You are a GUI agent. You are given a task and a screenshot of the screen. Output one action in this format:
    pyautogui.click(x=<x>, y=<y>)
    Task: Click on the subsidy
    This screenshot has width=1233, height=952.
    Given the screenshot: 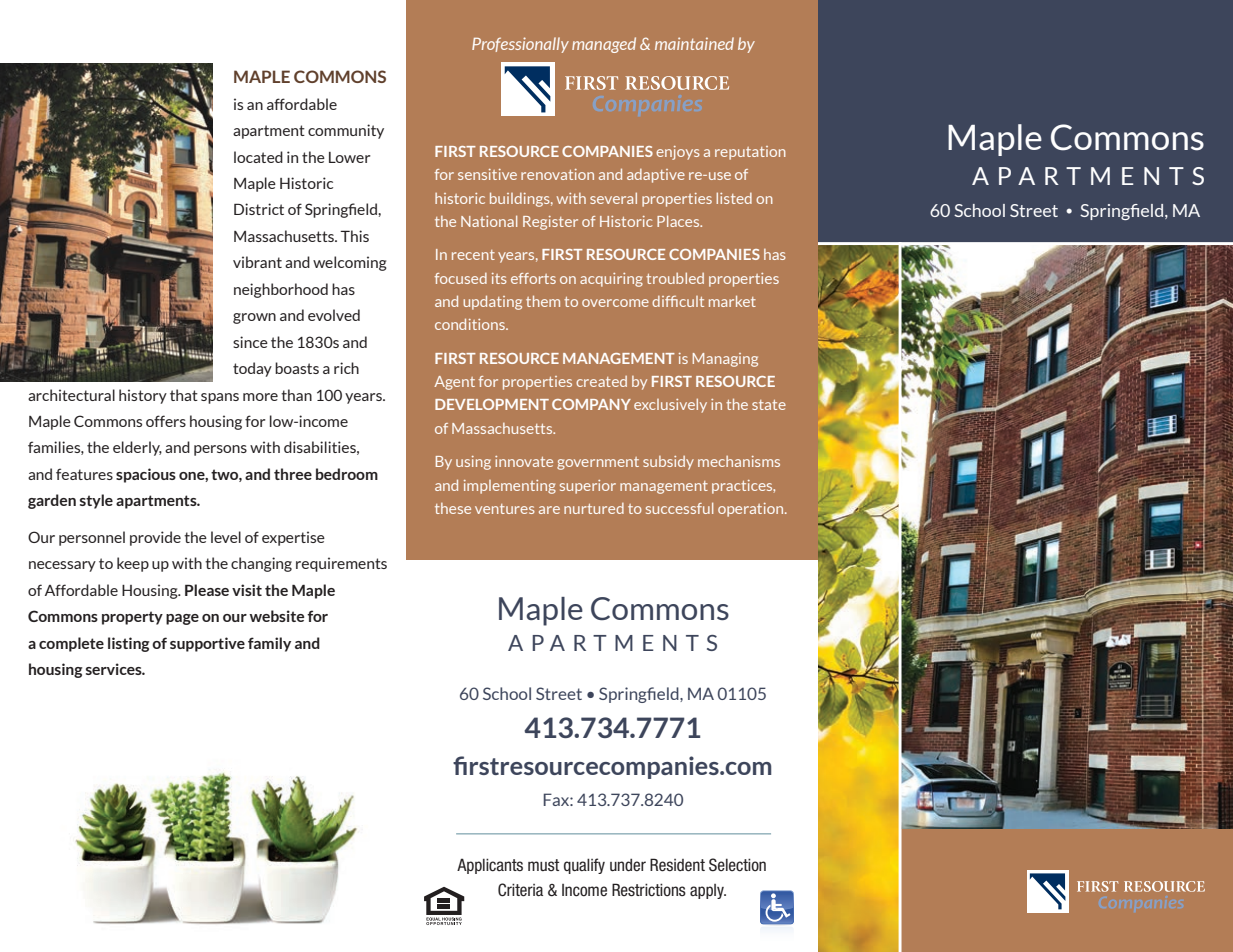 What is the action you would take?
    pyautogui.click(x=668, y=463)
